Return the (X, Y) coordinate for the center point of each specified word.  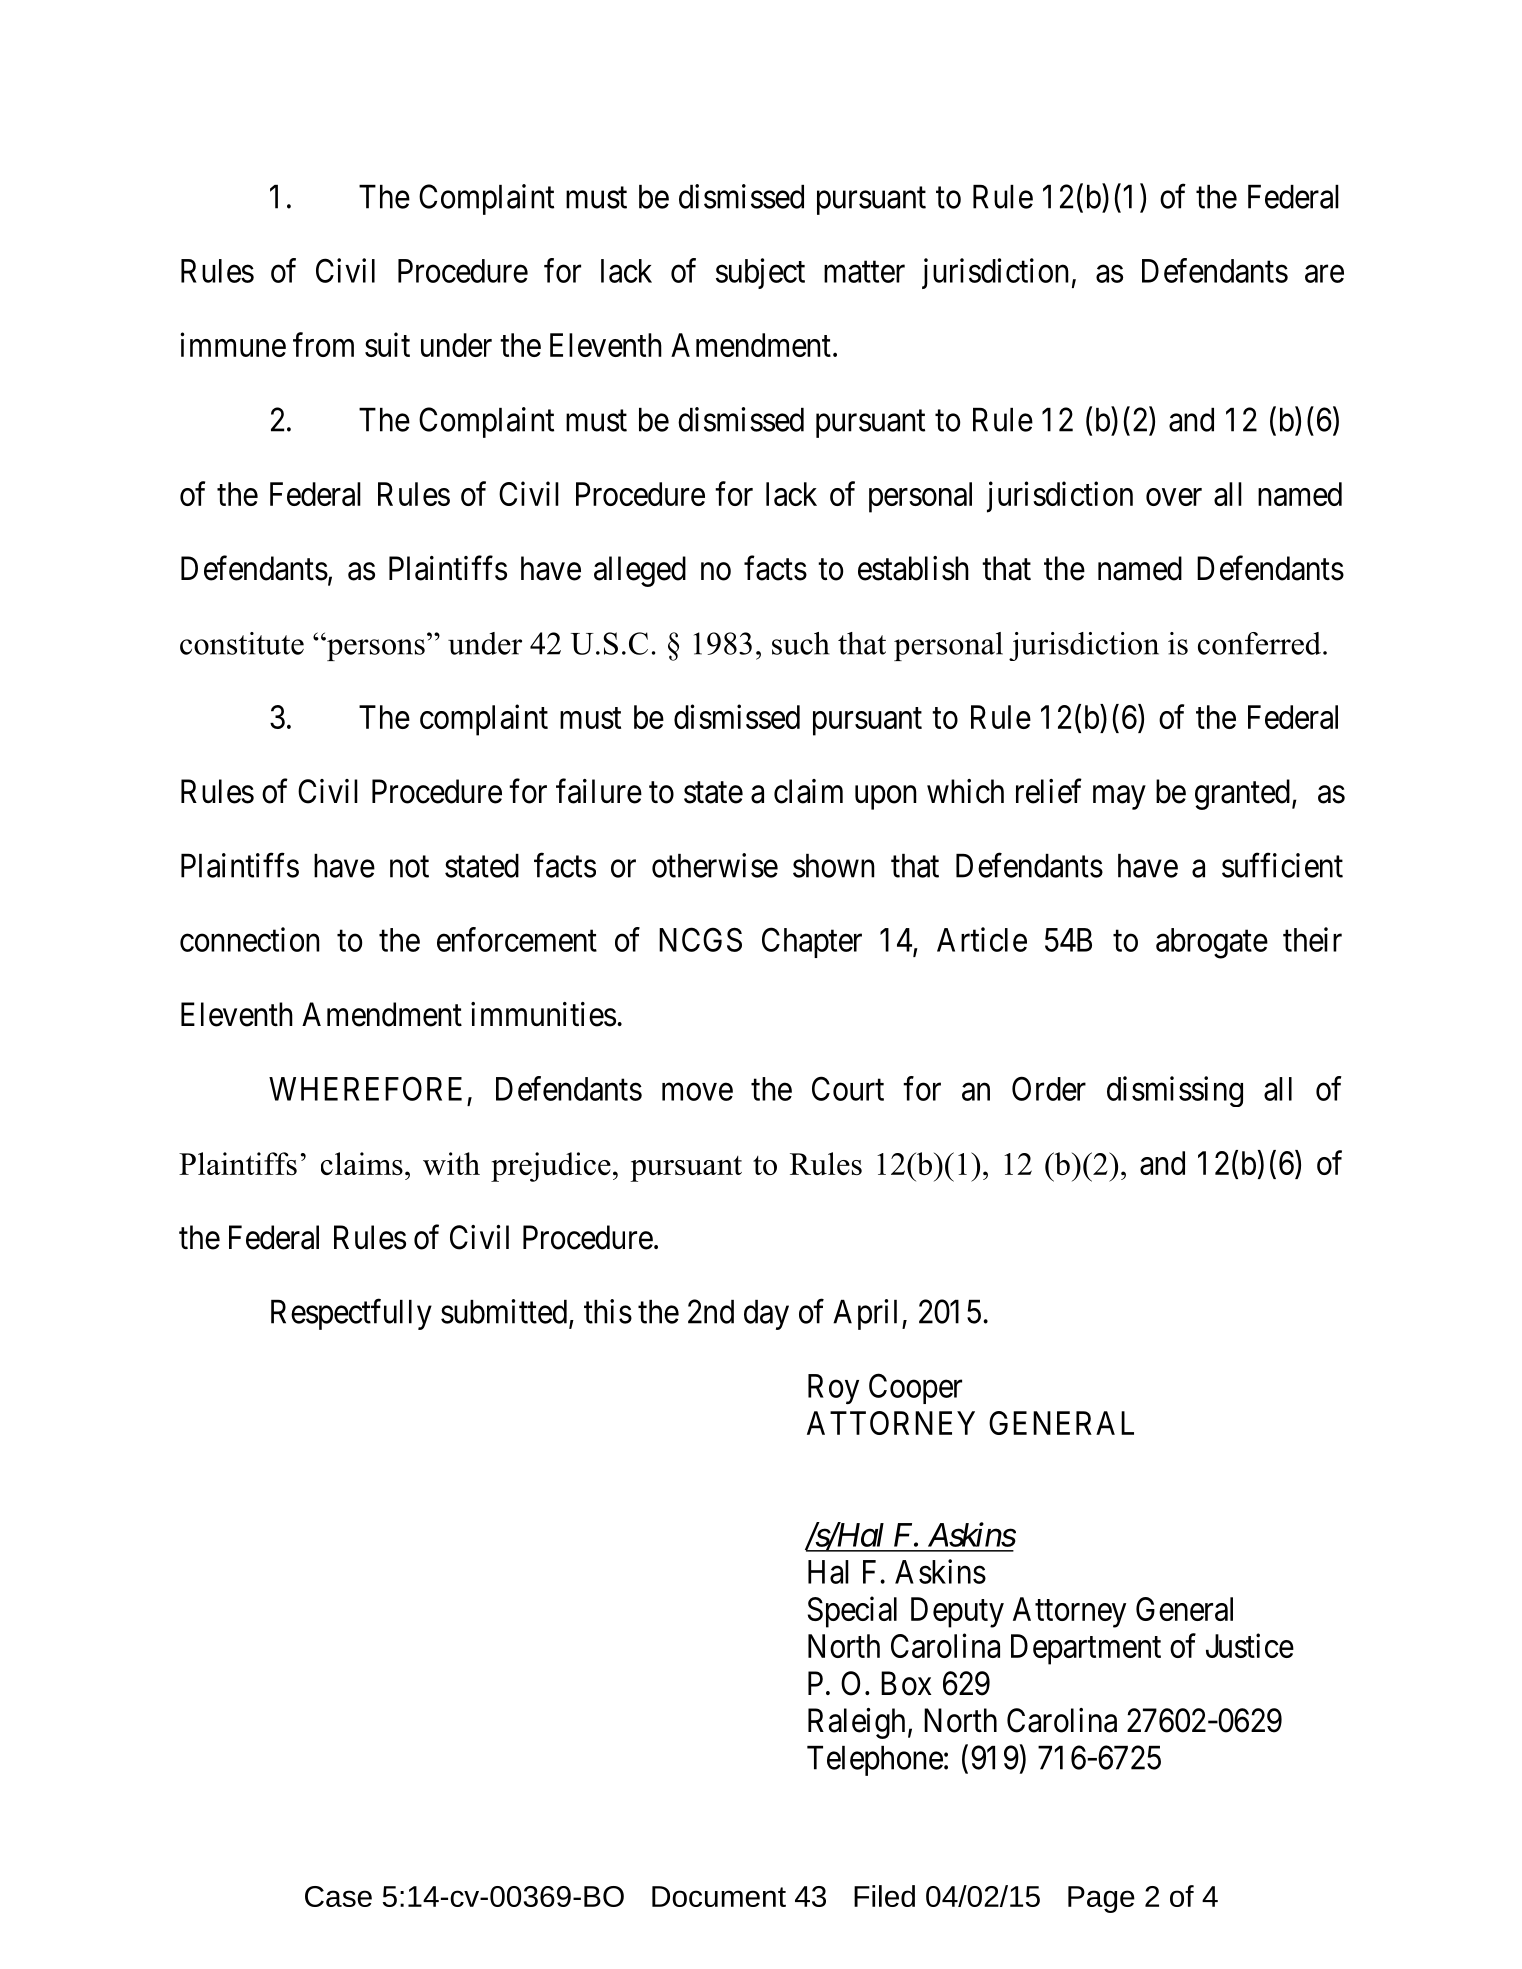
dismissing (1175, 1091)
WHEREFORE (365, 1088)
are (1324, 274)
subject (760, 273)
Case (338, 1896)
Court (848, 1088)
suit (387, 344)
